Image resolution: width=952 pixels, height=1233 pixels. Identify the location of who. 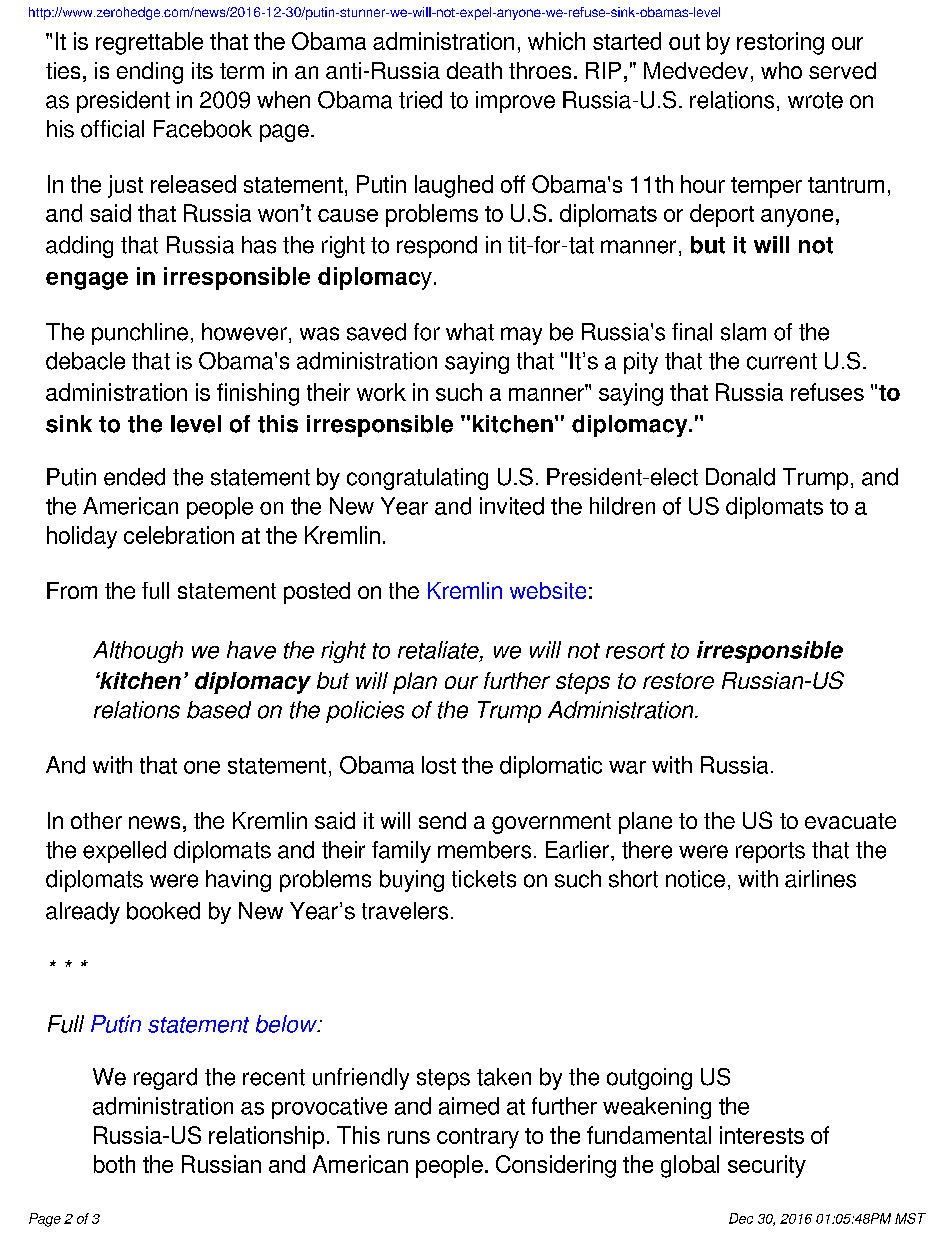
(781, 70).
